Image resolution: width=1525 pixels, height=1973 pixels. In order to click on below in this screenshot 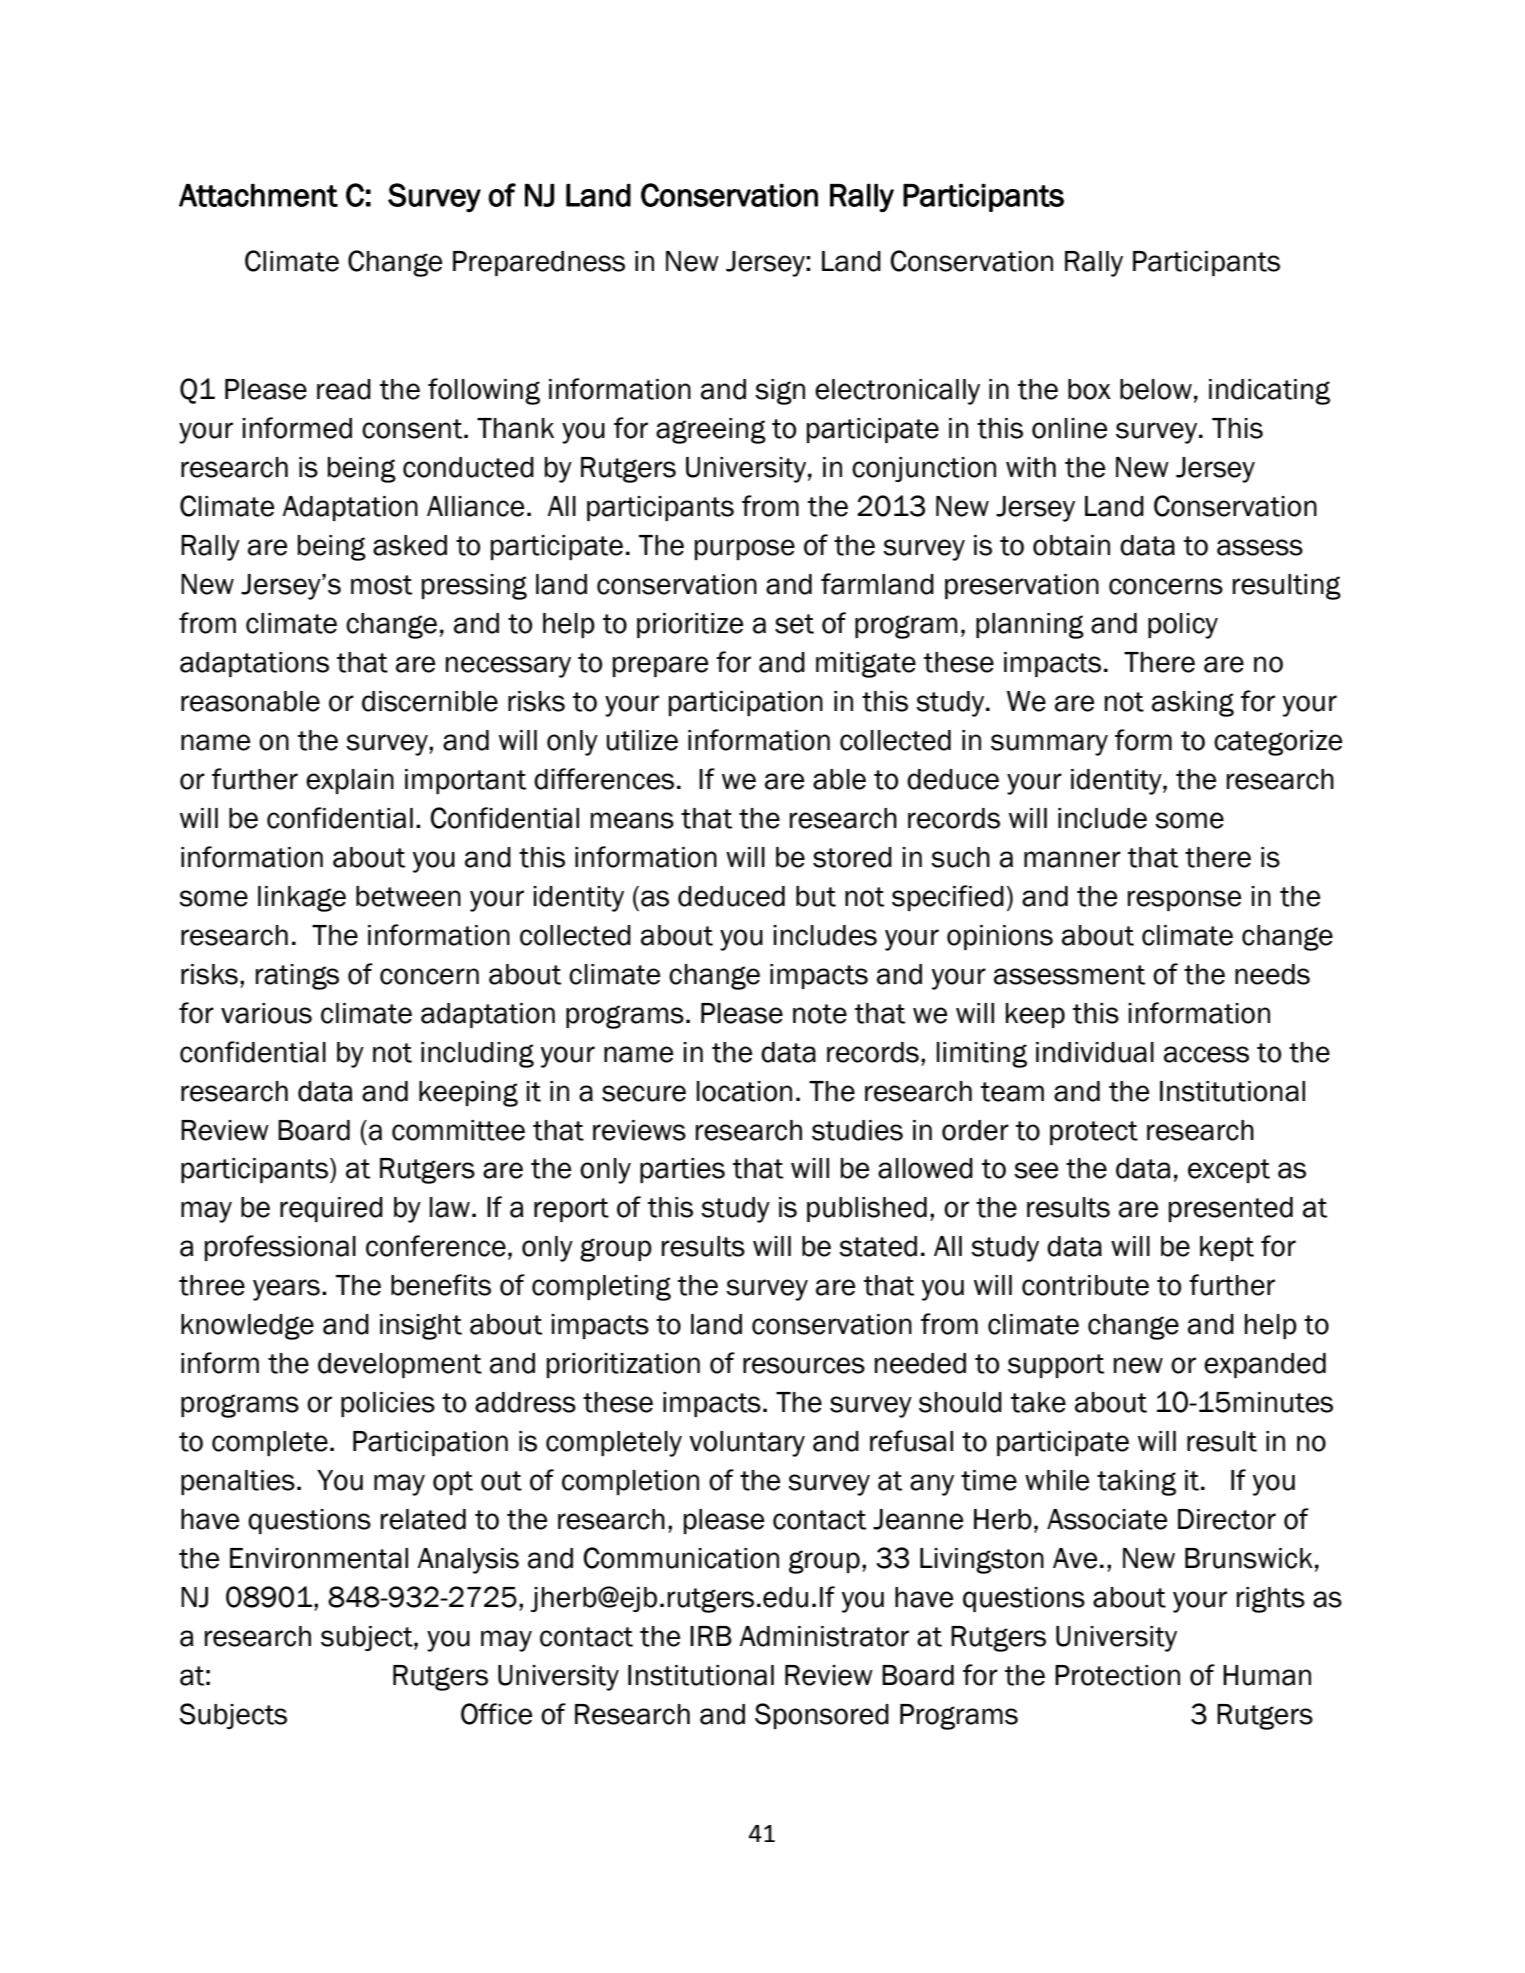, I will do `click(1156, 389)`.
